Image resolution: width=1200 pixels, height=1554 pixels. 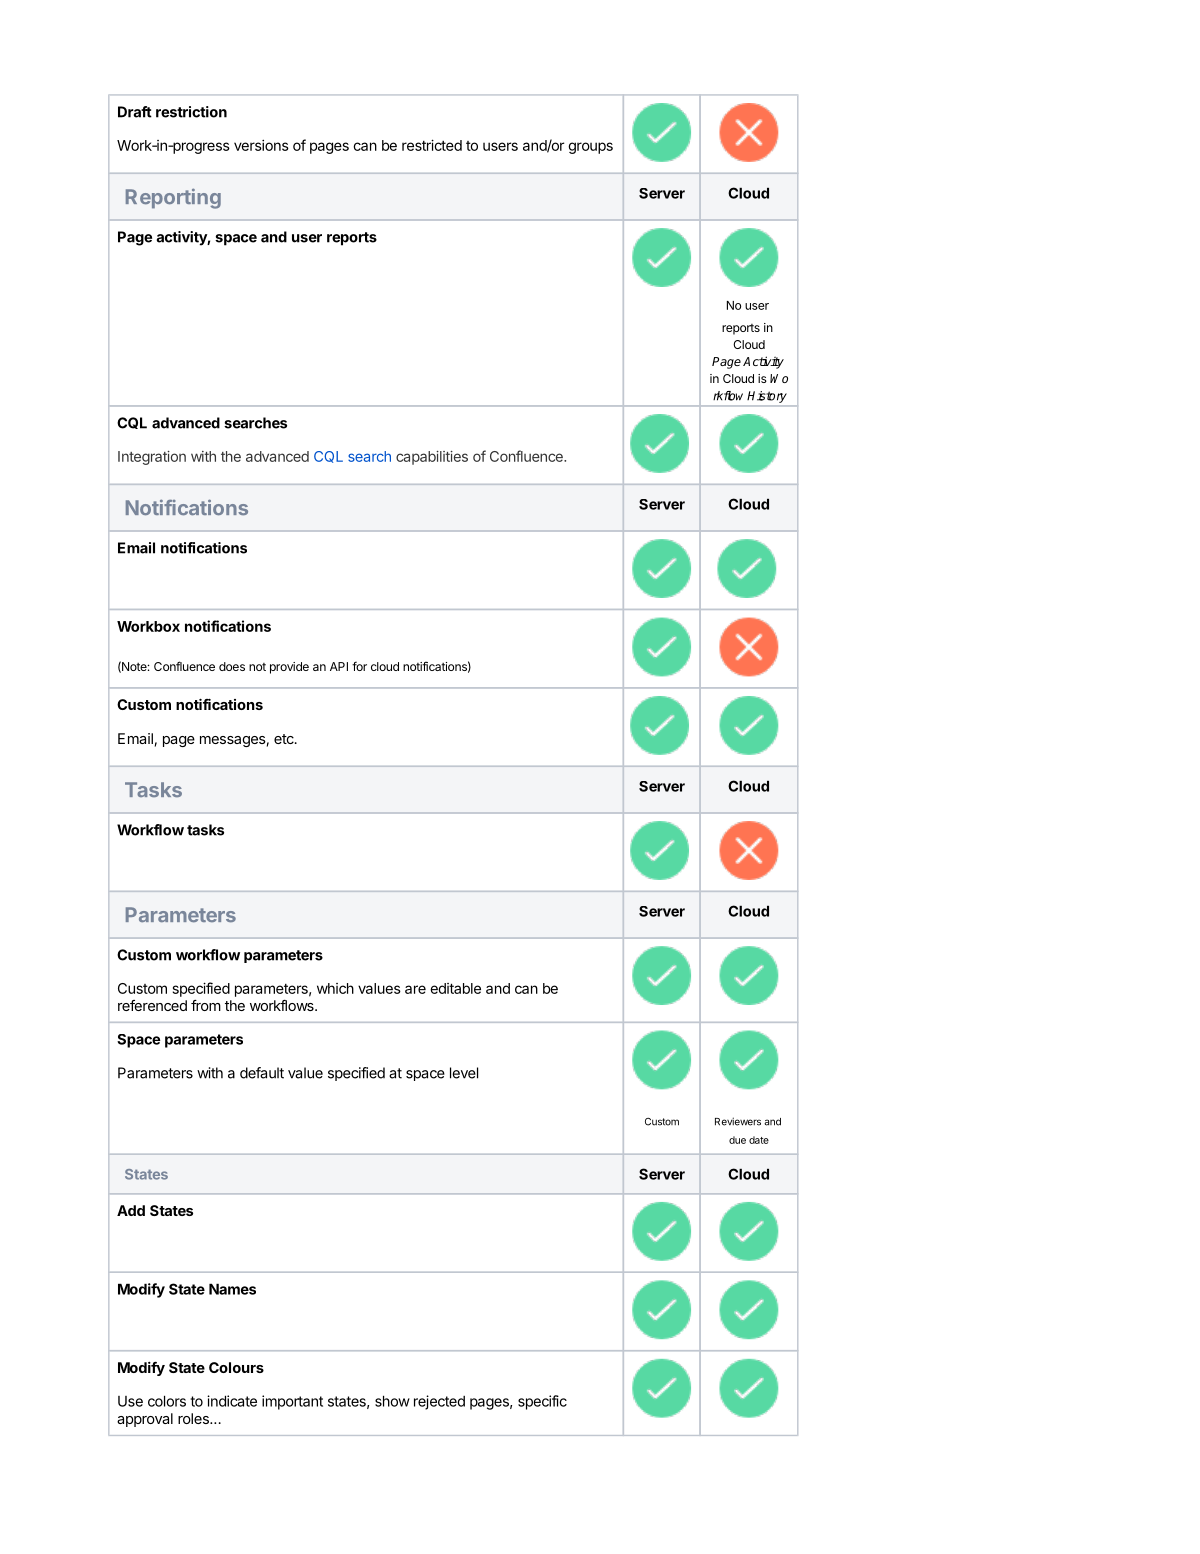 I want to click on restricted, so click(x=432, y=145).
